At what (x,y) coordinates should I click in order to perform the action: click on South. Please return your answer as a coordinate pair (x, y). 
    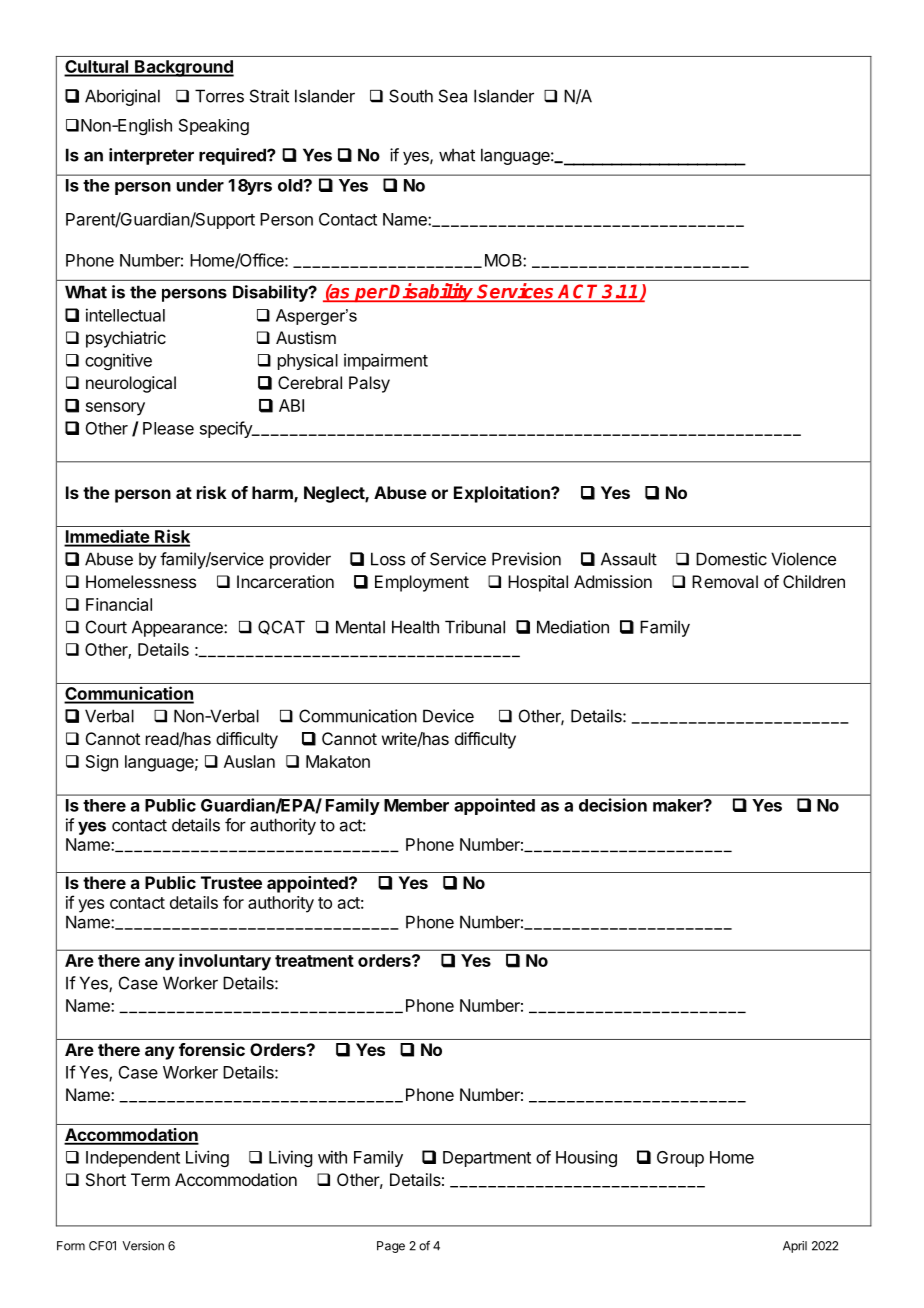
    Looking at the image, I should click on (411, 96).
